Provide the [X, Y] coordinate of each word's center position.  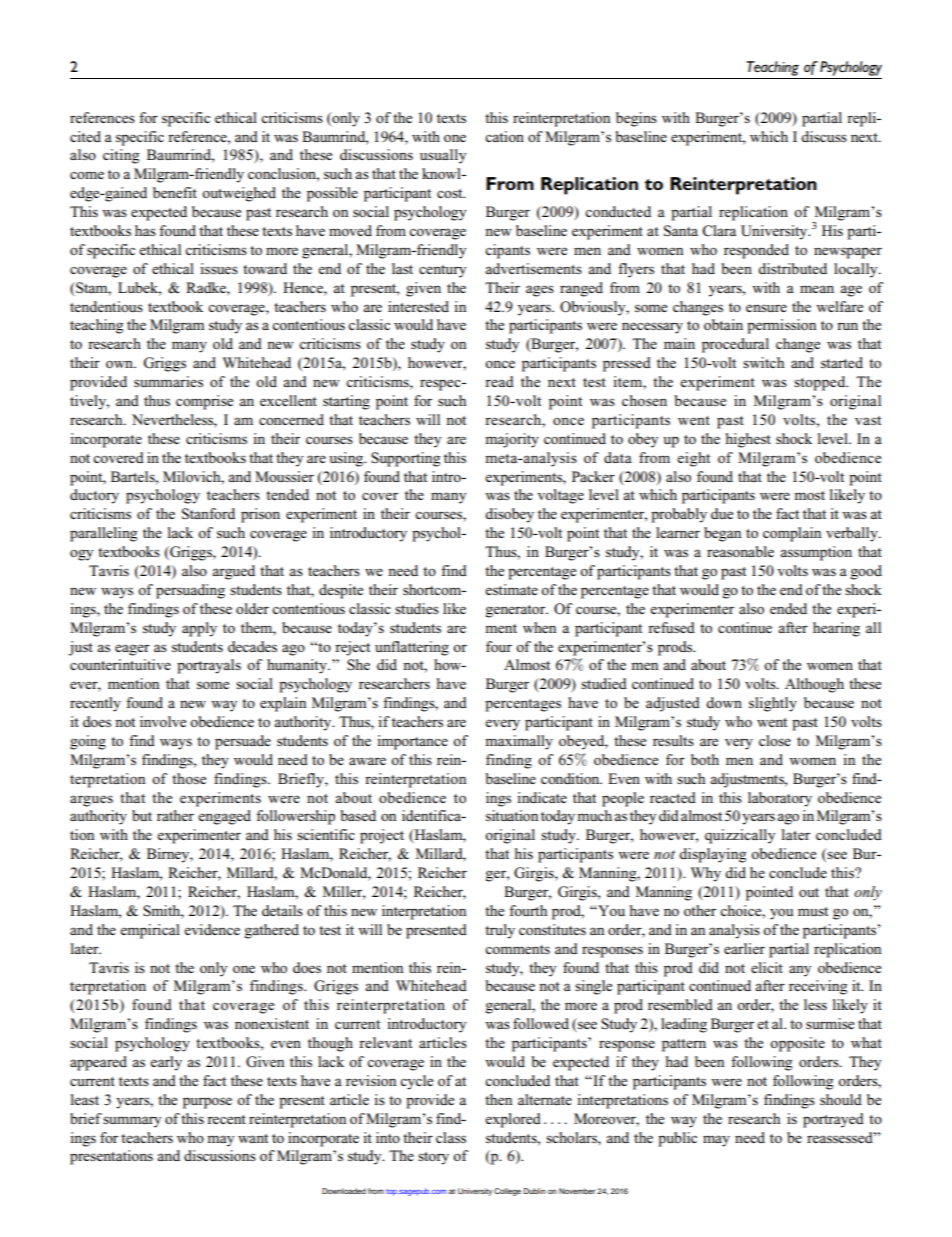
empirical [150, 931]
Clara [719, 231]
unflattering [412, 648]
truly [500, 931]
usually [443, 156]
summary [132, 1122]
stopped [821, 383]
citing [121, 156]
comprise [204, 402]
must [813, 911]
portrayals [209, 666]
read [499, 381]
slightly [773, 704]
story [433, 1158]
